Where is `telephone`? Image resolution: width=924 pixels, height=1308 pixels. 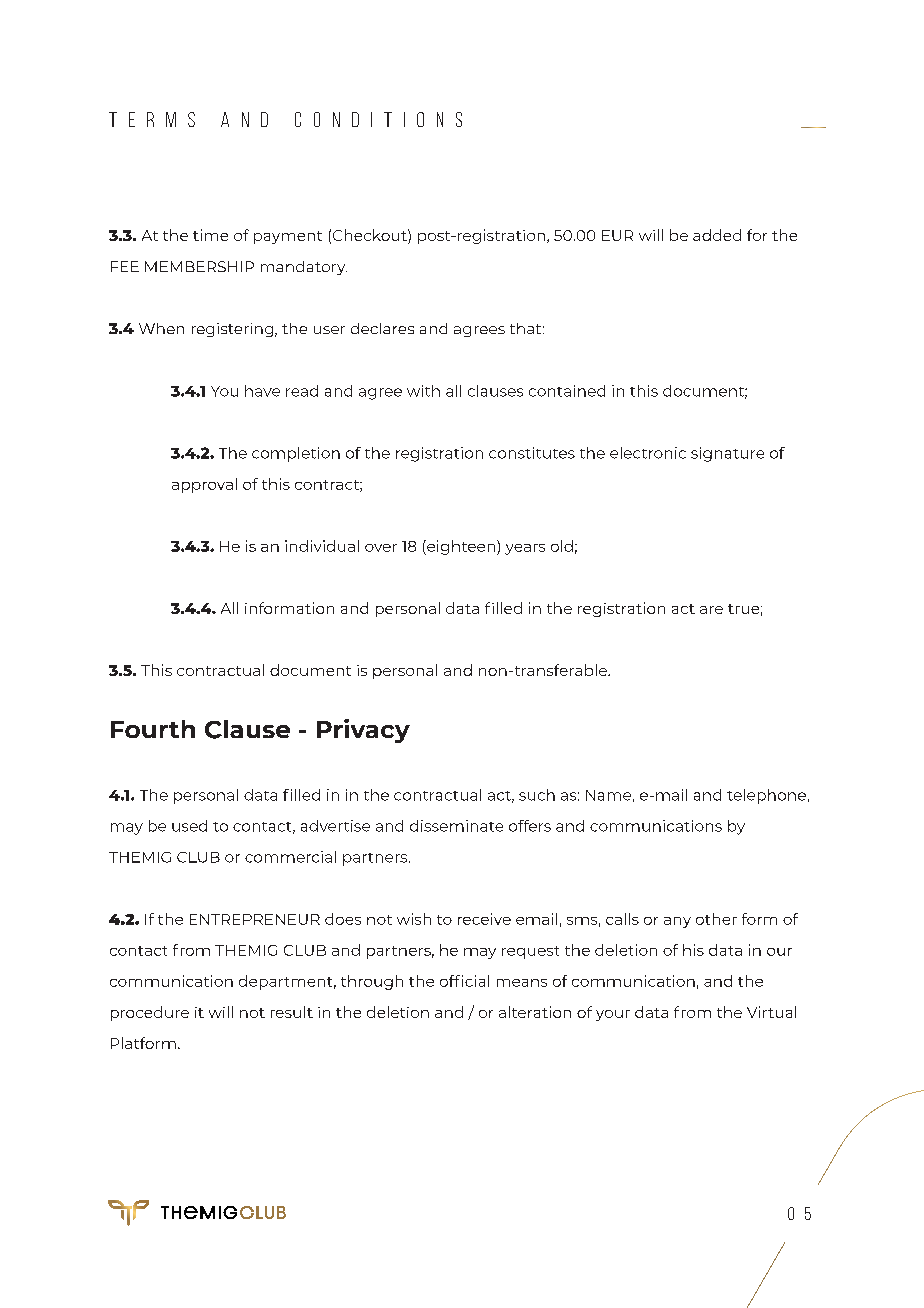 telephone is located at coordinates (766, 796).
